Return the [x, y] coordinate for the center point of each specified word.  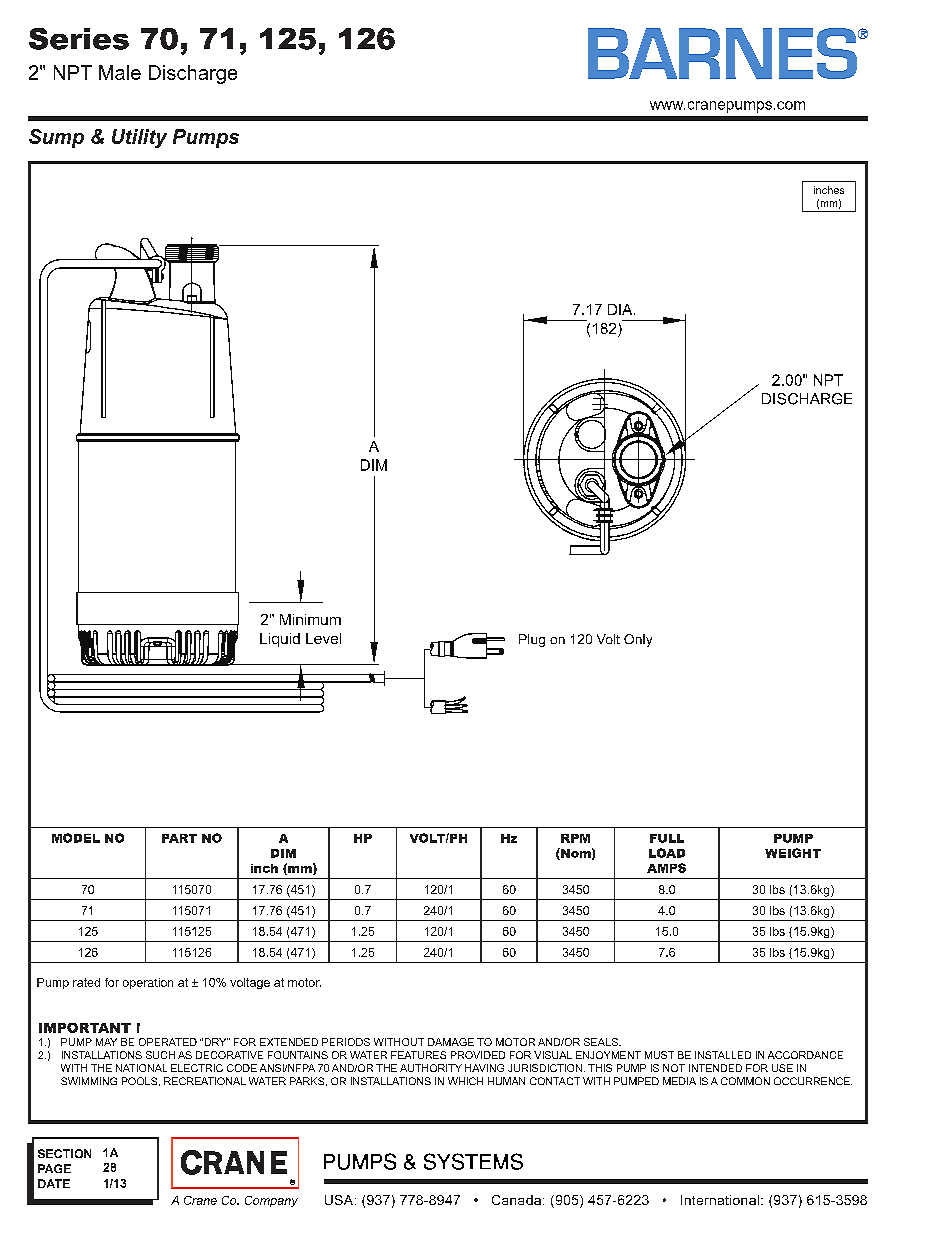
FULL [667, 838]
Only [638, 640]
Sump [56, 138]
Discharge [193, 74]
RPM [575, 838]
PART [179, 838]
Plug [532, 640]
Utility [139, 138]
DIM [283, 853]
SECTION [64, 1153]
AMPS [666, 868]
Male [120, 72]
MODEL [76, 838]
